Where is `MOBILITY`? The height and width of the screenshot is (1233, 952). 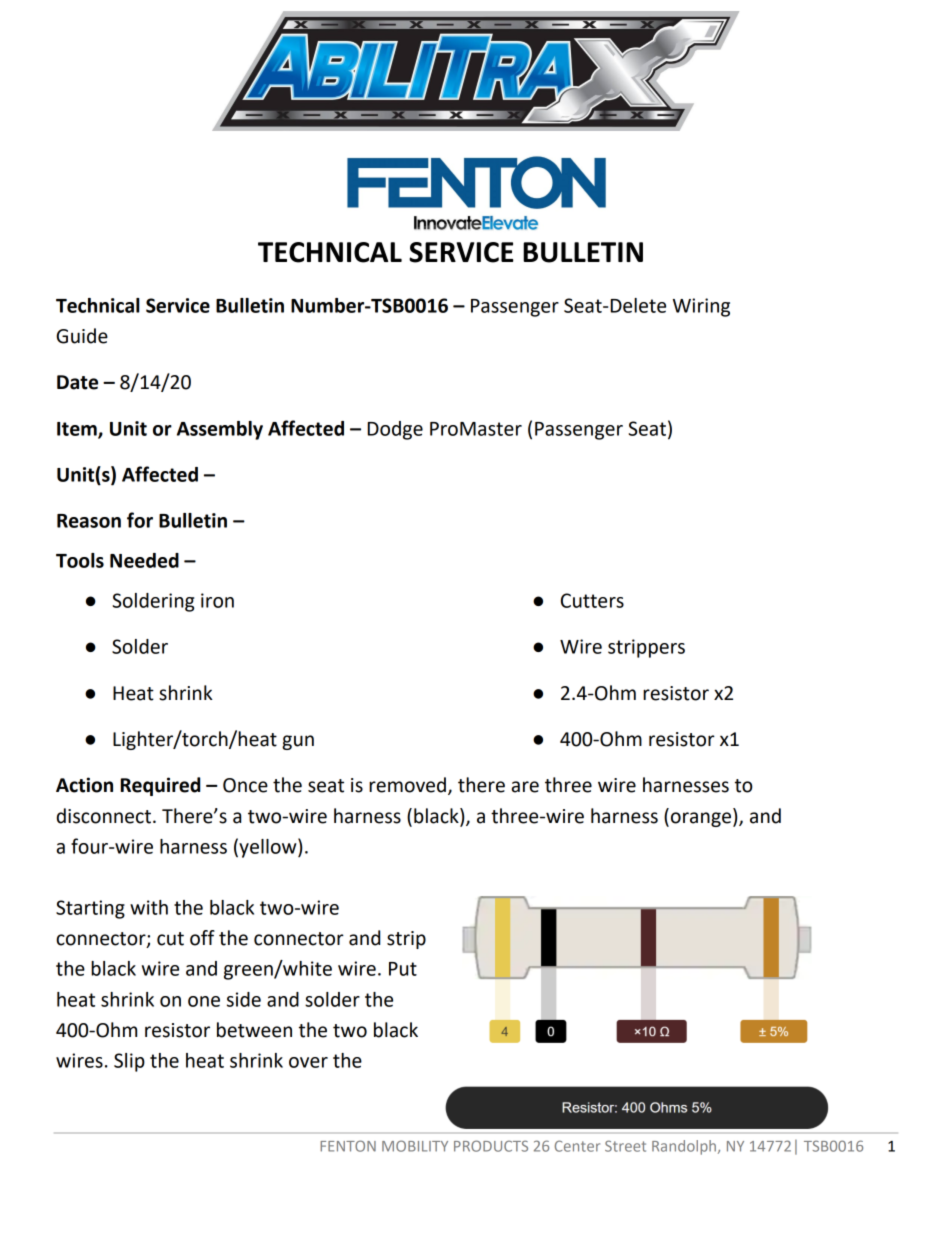 MOBILITY is located at coordinates (415, 1146).
